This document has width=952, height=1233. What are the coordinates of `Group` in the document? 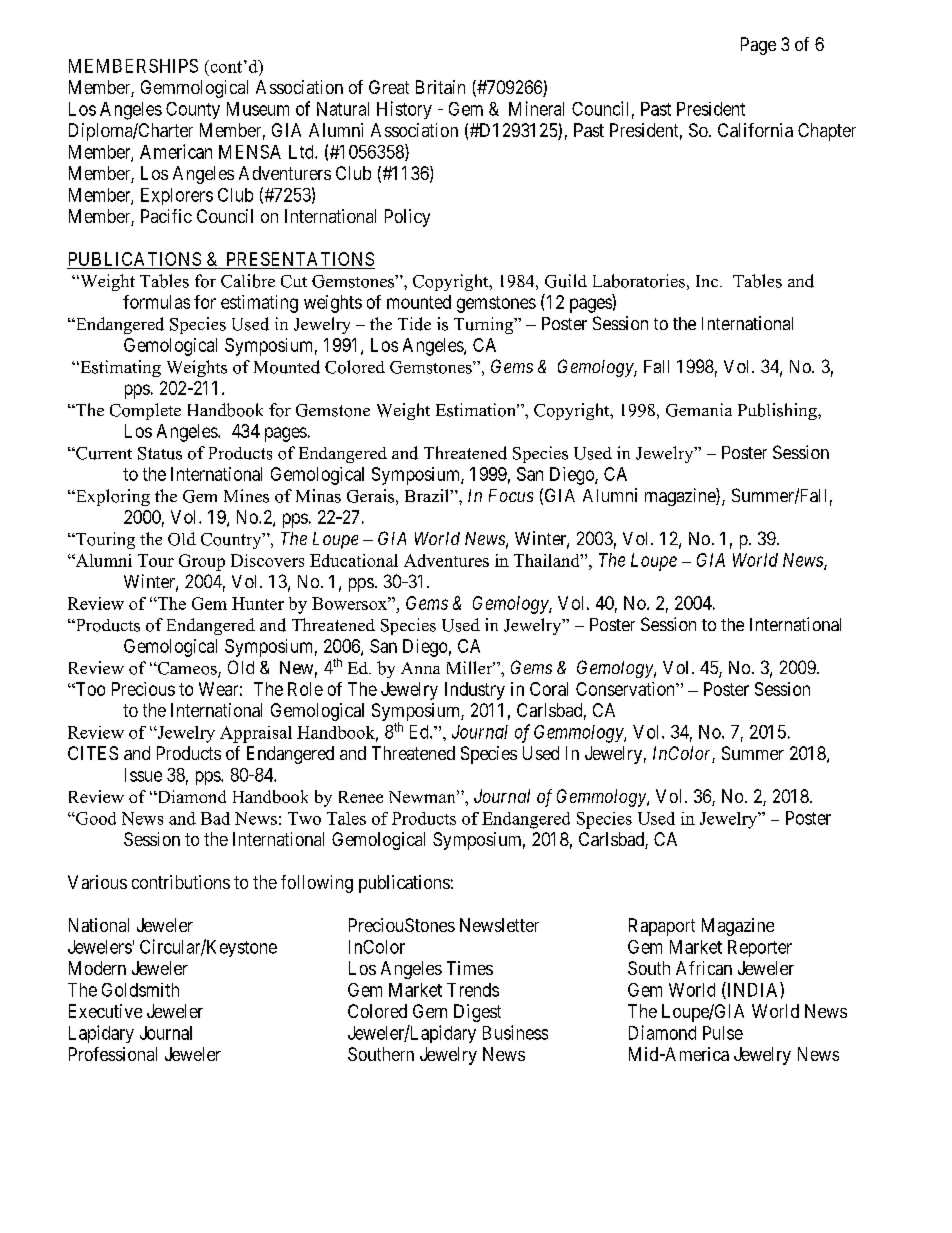 It's located at (202, 562).
